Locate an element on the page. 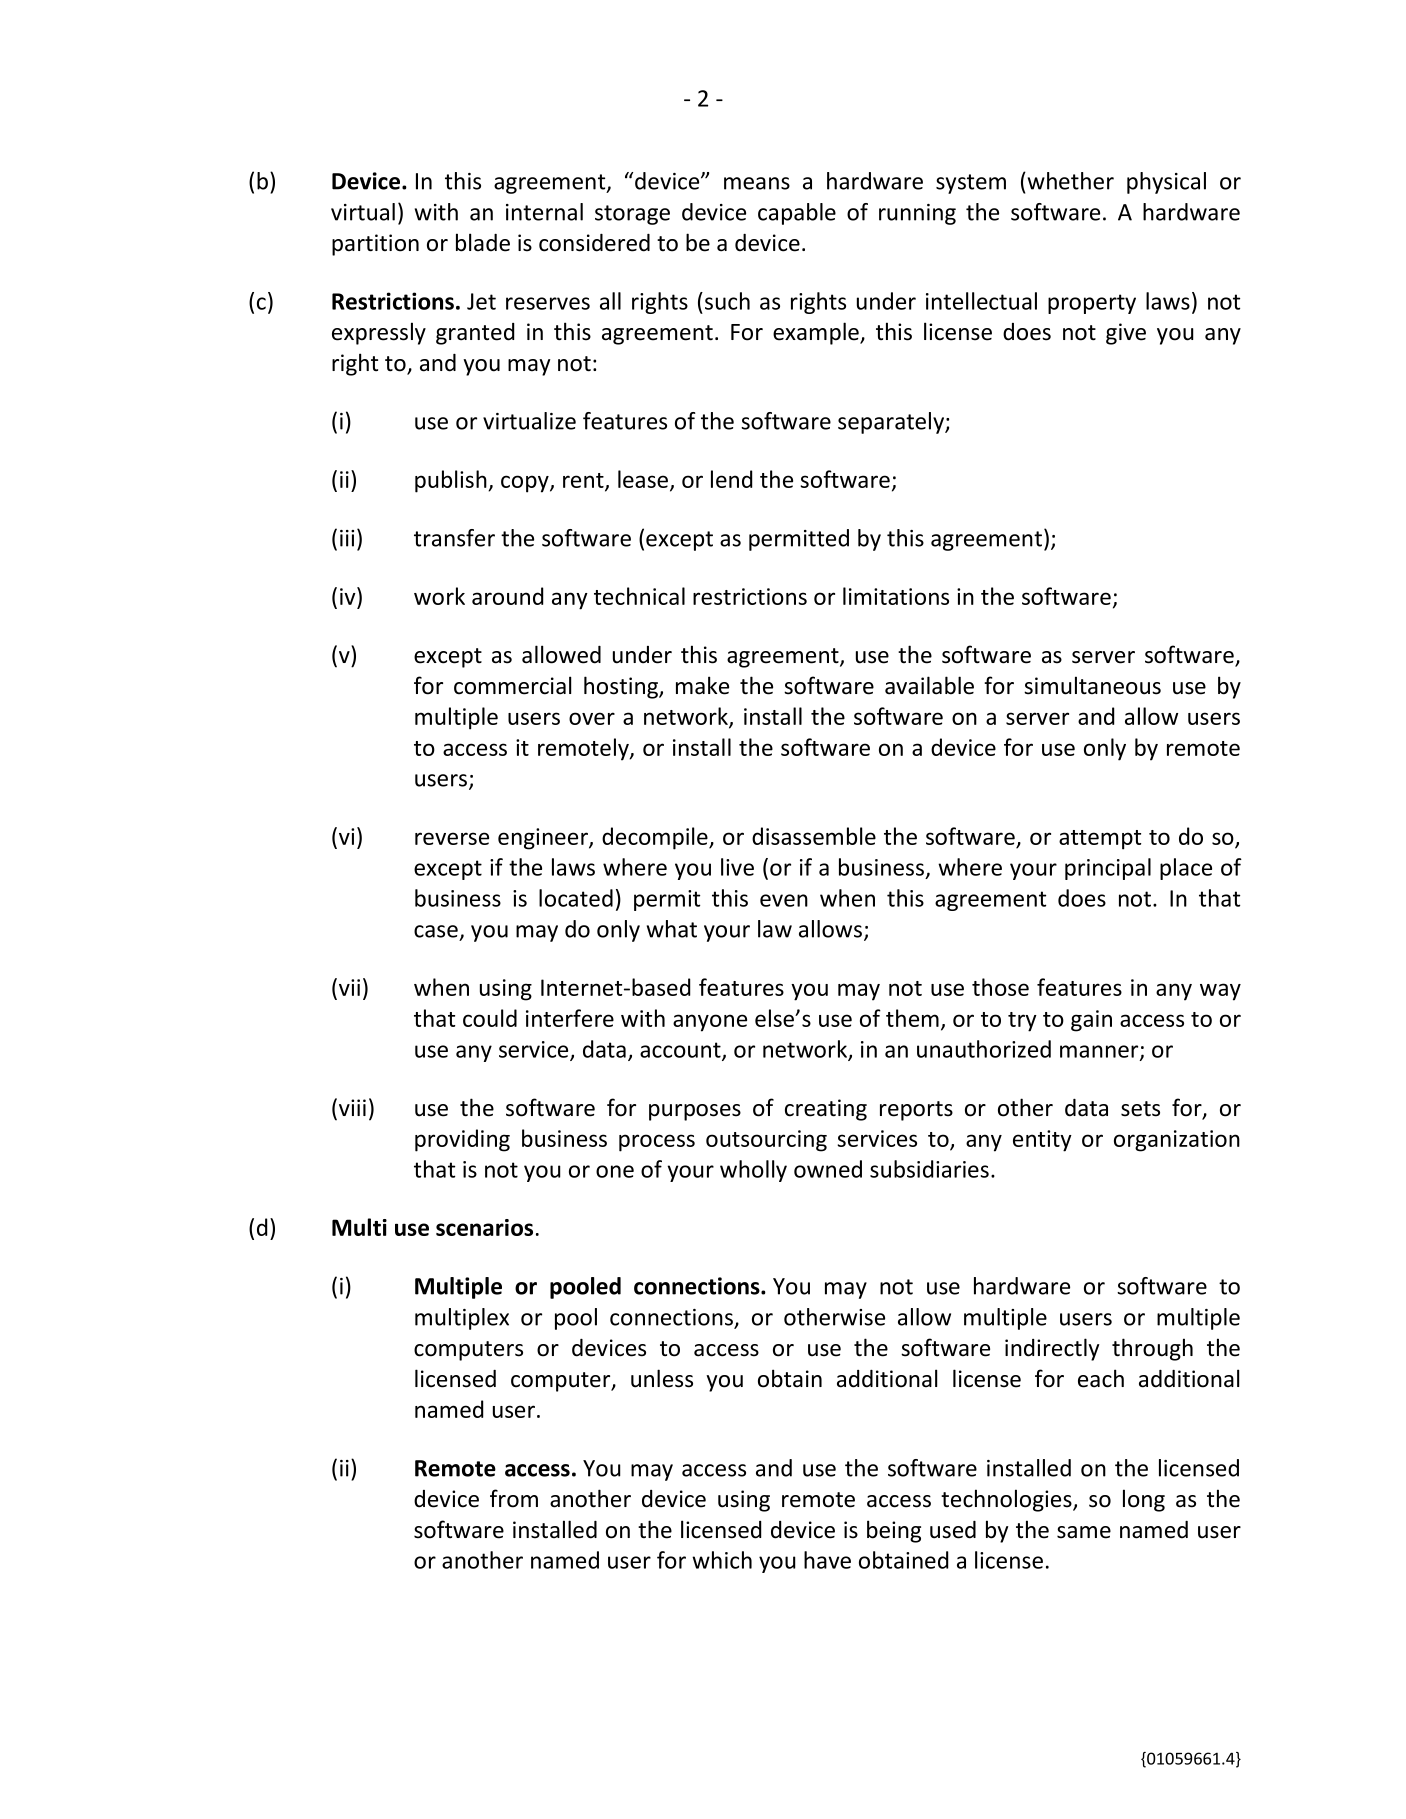 This image has width=1406, height=1819. simultaneous is located at coordinates (1092, 685).
